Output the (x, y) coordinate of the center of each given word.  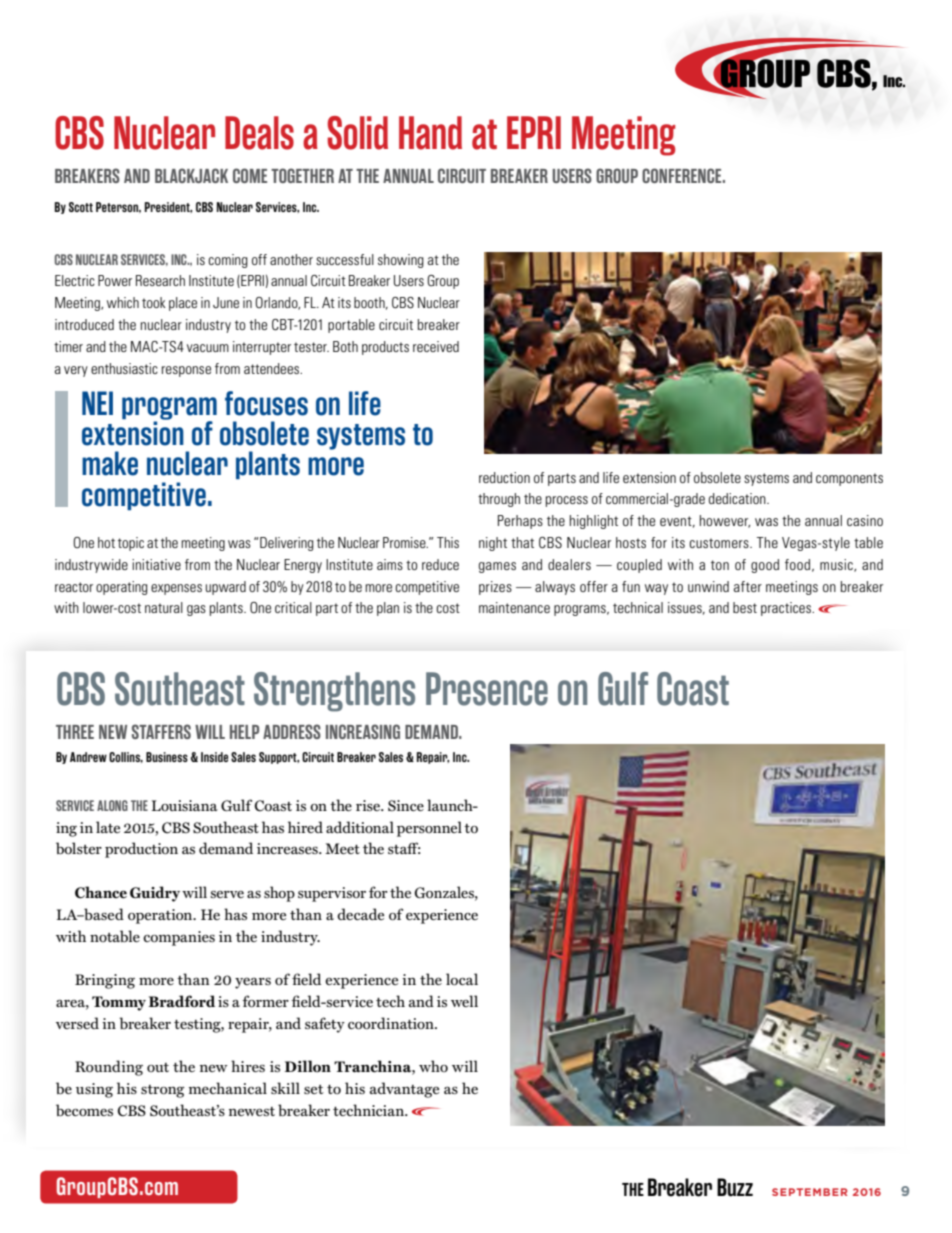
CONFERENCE (683, 175)
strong (163, 1091)
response (186, 371)
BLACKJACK (191, 175)
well (464, 1001)
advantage (404, 1090)
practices (787, 609)
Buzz (735, 1187)
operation (161, 916)
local (462, 979)
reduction (504, 477)
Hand (430, 133)
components (849, 479)
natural (164, 607)
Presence (487, 689)
